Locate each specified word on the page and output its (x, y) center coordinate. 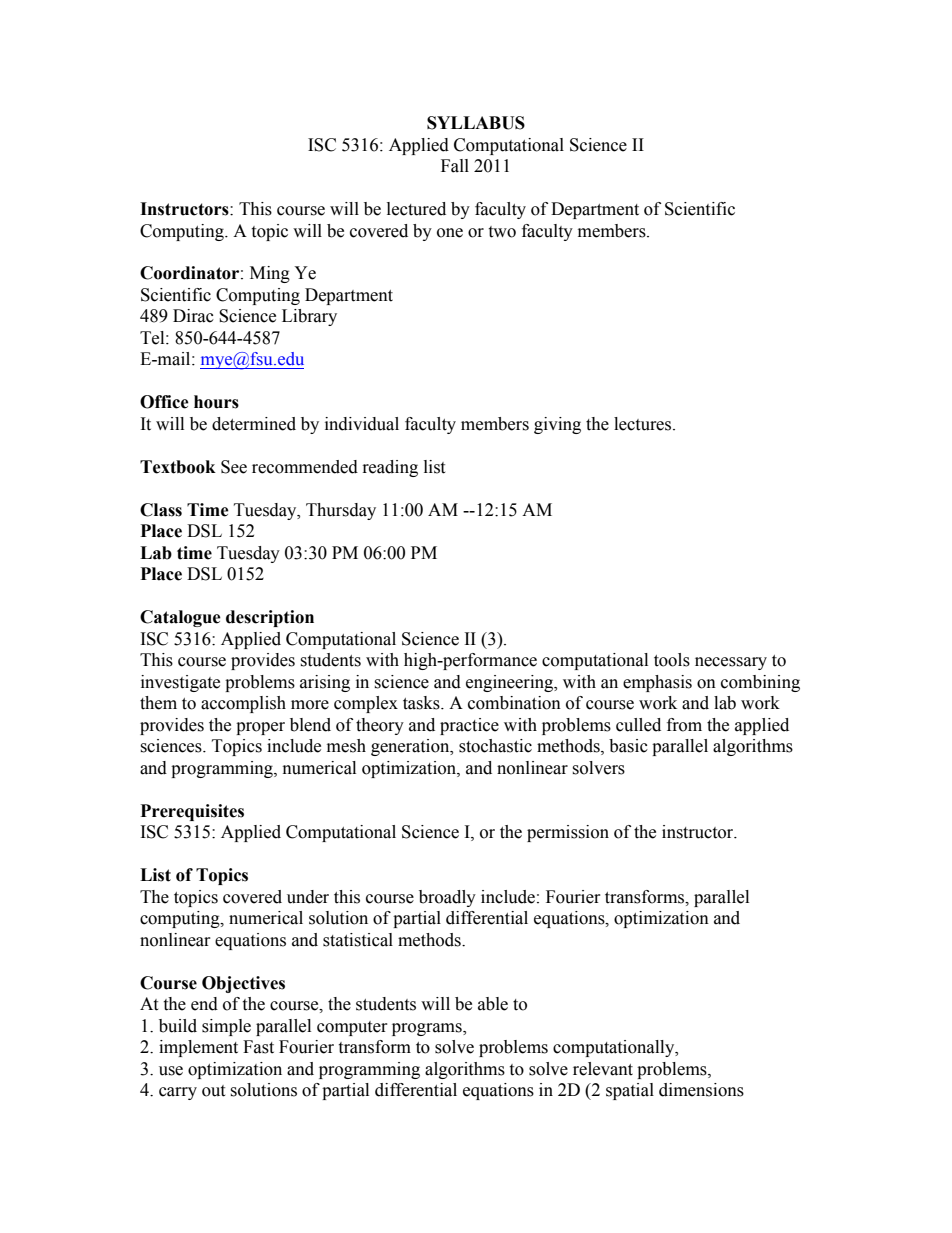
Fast (258, 1047)
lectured (416, 209)
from (684, 725)
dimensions (701, 1090)
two (502, 232)
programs (428, 1029)
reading (390, 468)
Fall (455, 166)
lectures (644, 424)
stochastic (495, 746)
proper (260, 728)
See (234, 467)
